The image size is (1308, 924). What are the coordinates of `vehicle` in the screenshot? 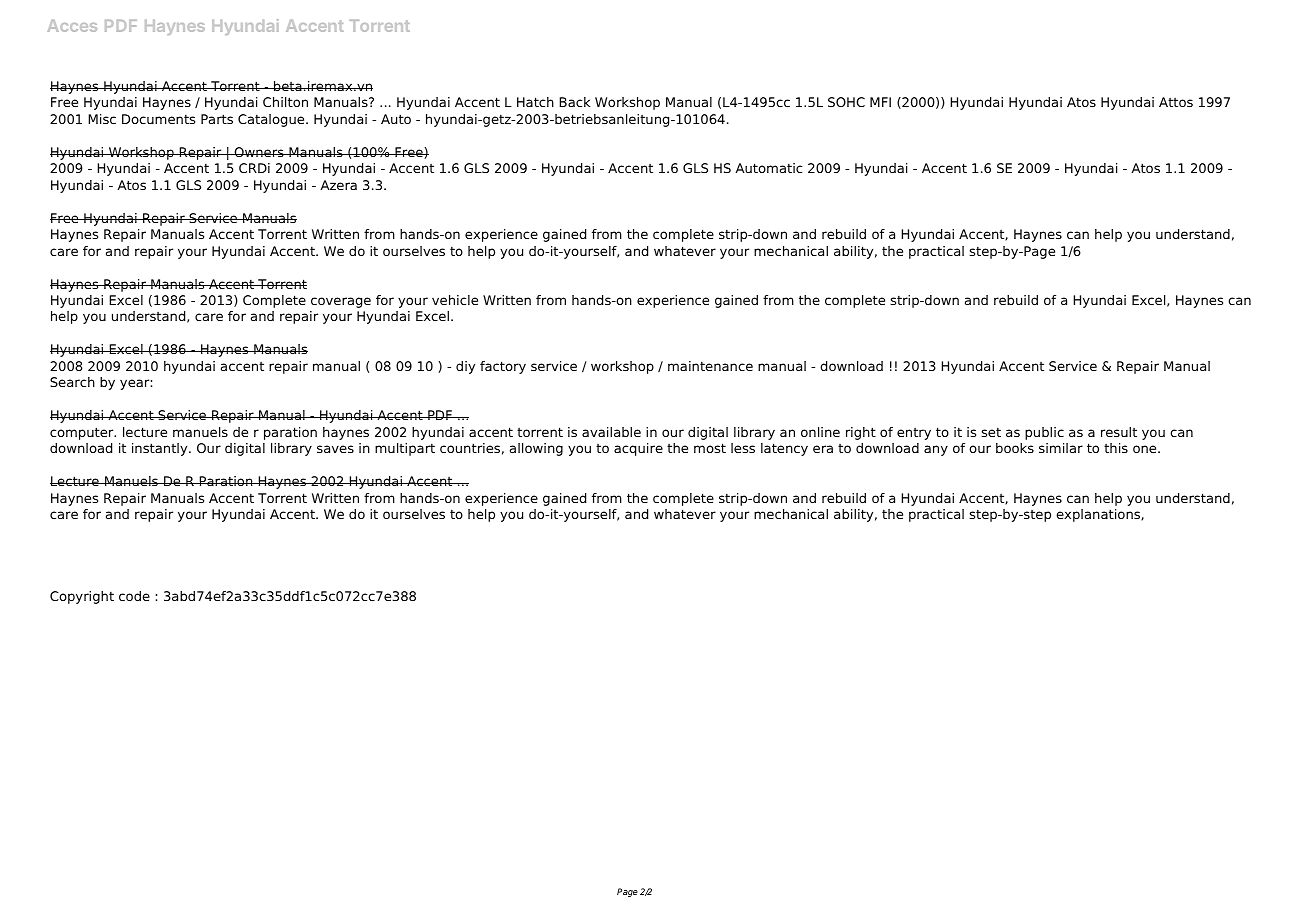 It's located at (455, 300).
